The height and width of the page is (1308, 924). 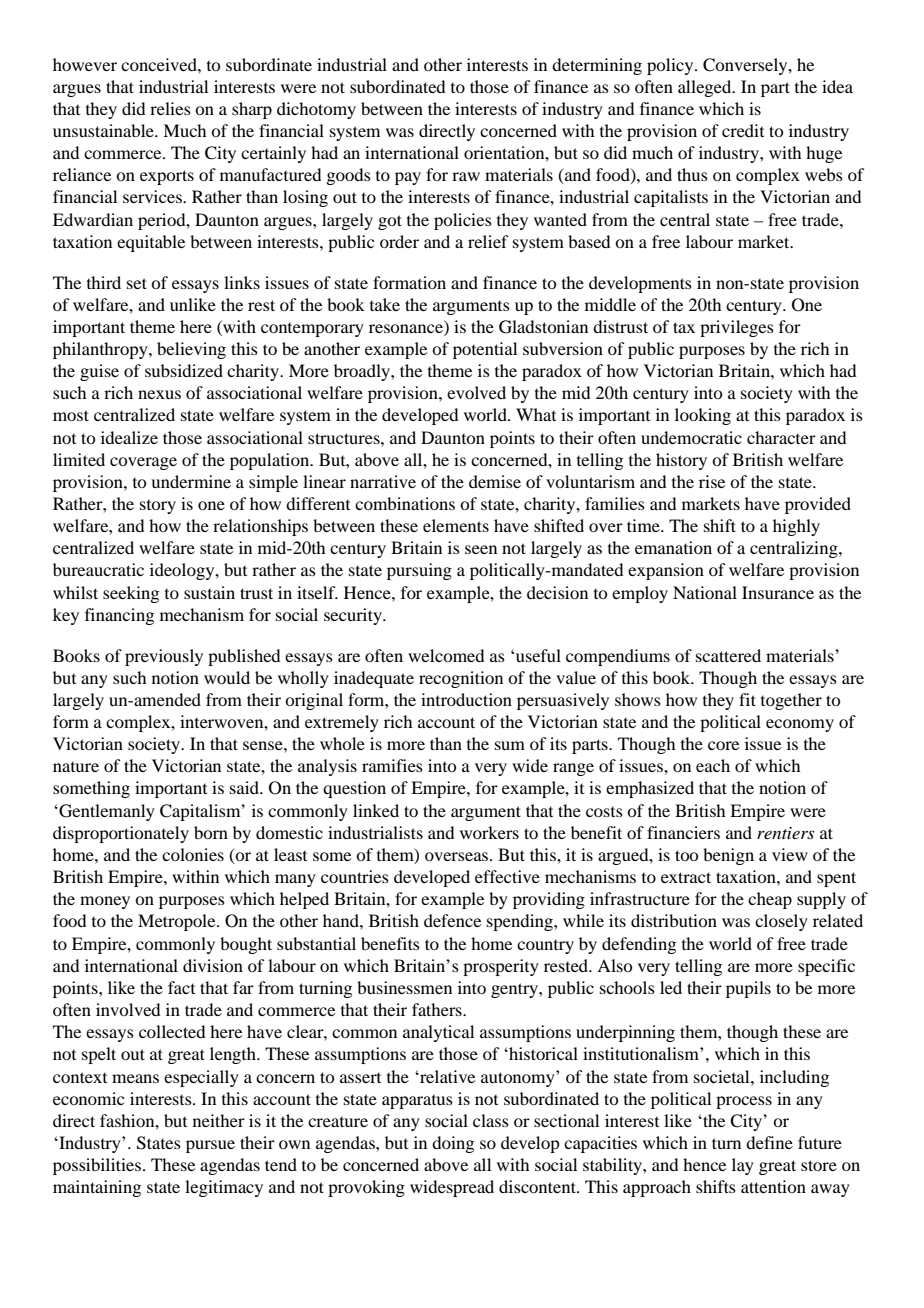 What do you see at coordinates (728, 655) in the page?
I see `scattered` at bounding box center [728, 655].
